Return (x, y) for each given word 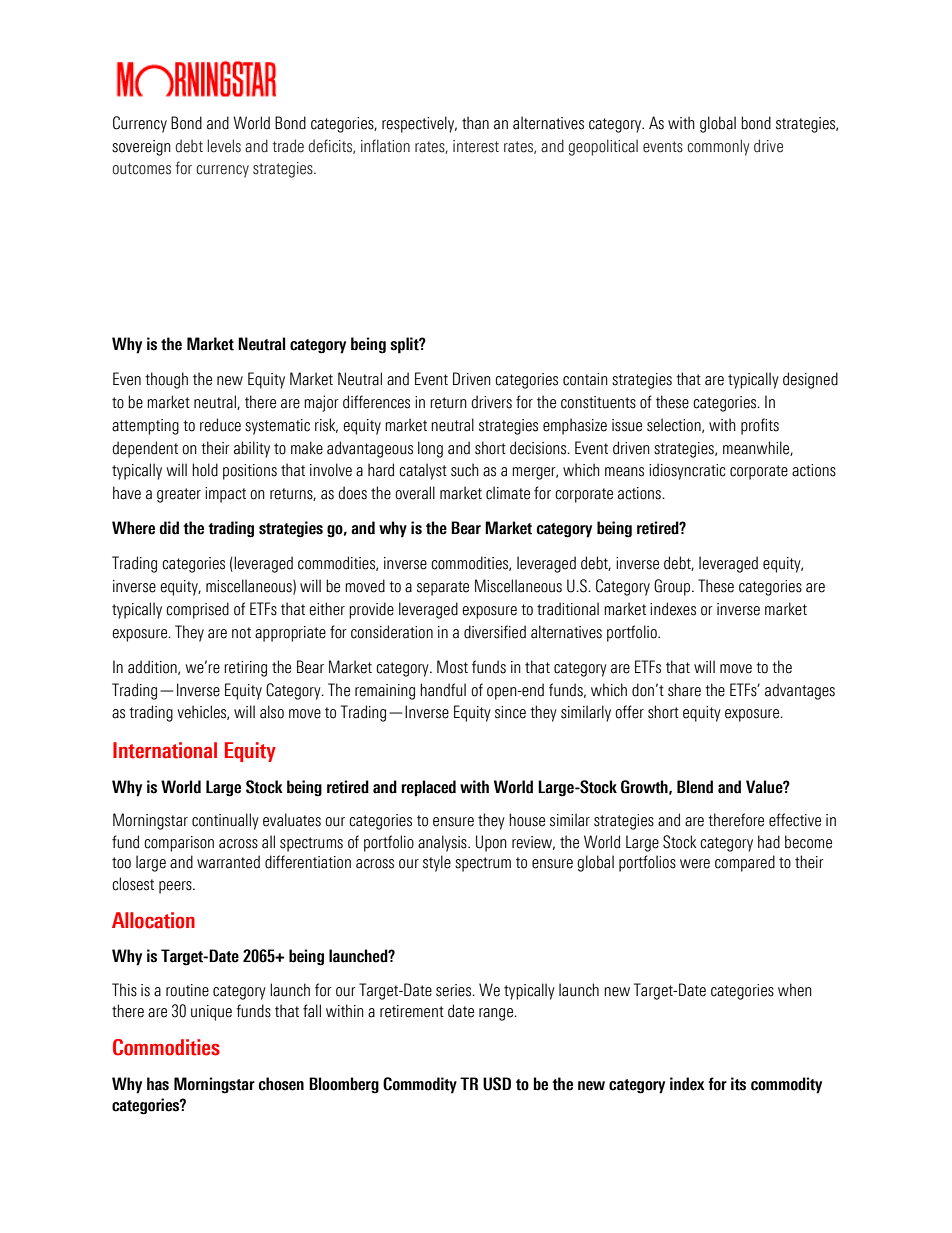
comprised (197, 610)
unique (211, 1013)
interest (476, 146)
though (166, 380)
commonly (718, 147)
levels (224, 146)
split (405, 345)
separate (443, 588)
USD (497, 1084)
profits (760, 426)
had (769, 842)
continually (225, 821)
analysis (443, 843)
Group (672, 587)
